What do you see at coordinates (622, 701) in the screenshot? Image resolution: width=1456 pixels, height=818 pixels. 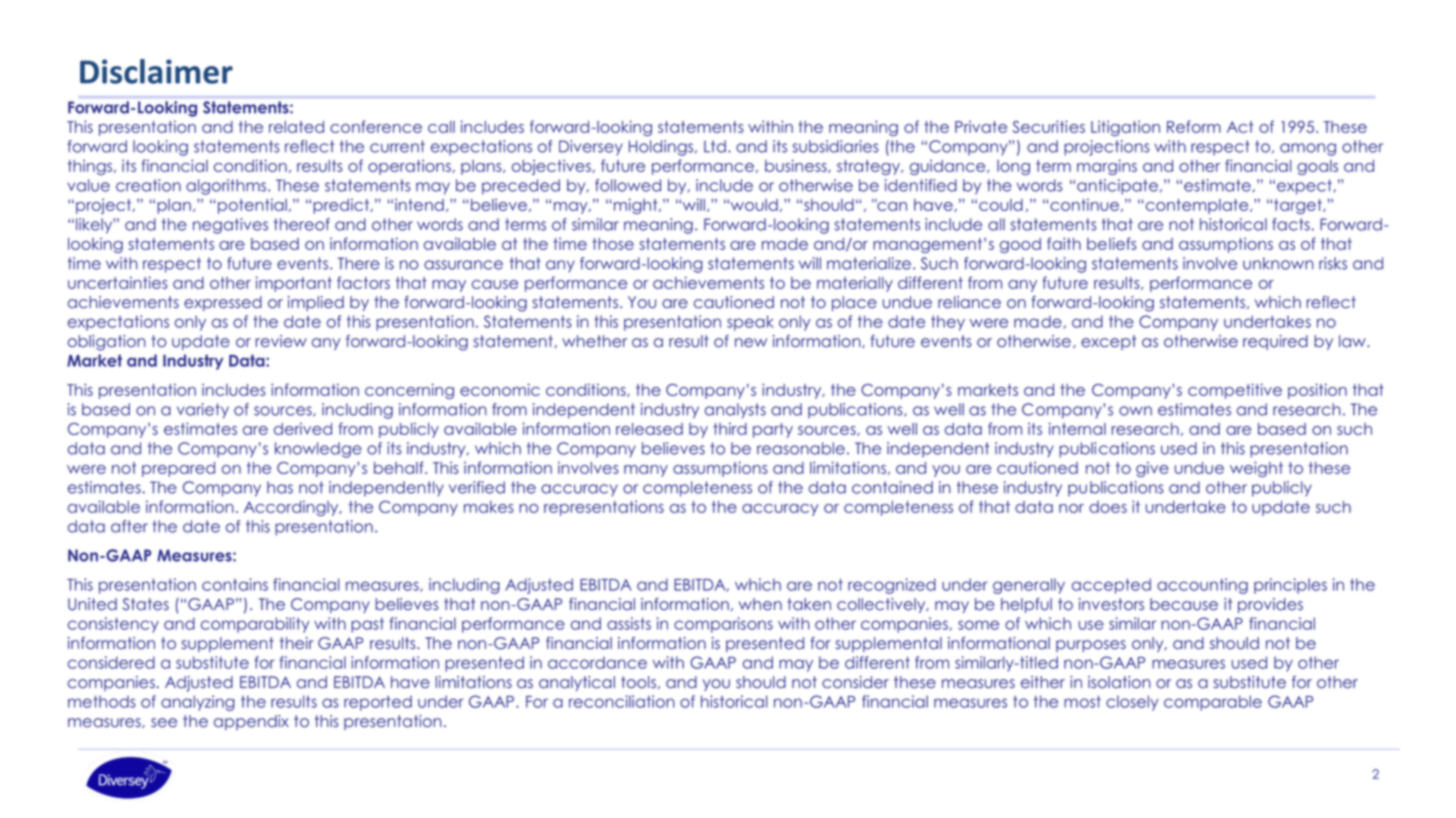 I see `reconciliation` at bounding box center [622, 701].
